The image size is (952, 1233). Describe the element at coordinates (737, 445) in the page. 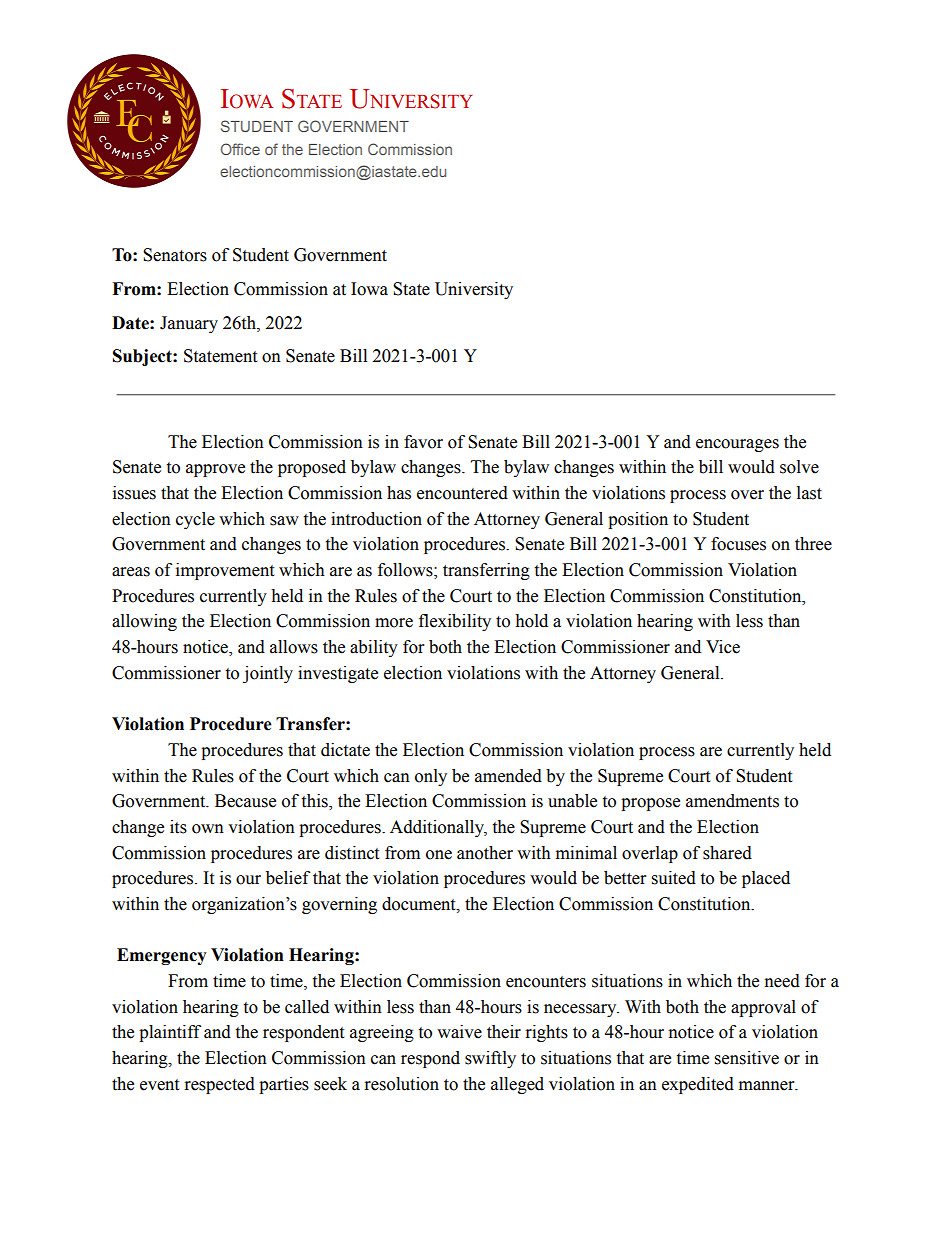

I see `encourages` at that location.
